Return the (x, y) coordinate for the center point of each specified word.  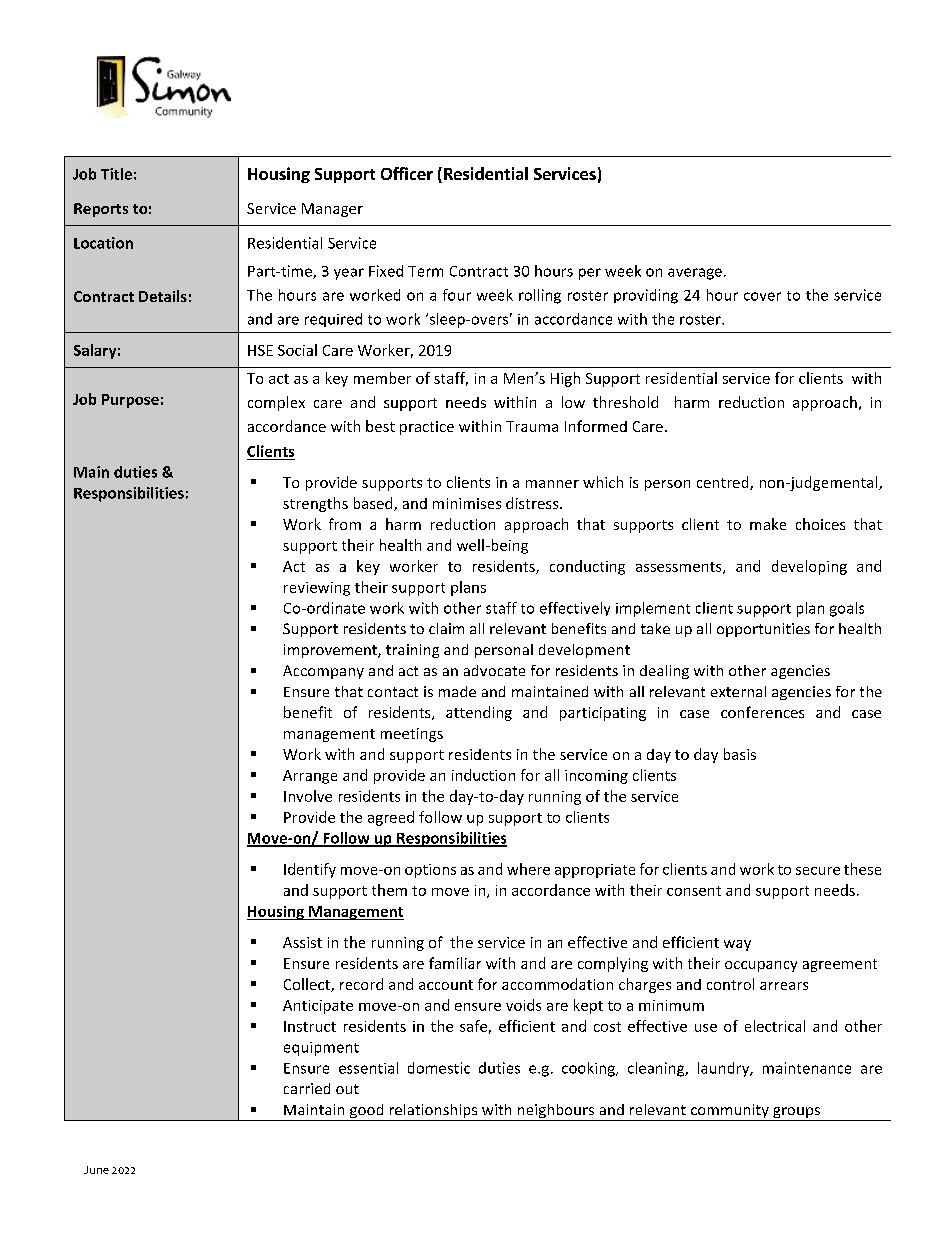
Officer (407, 173)
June (96, 1170)
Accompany (323, 672)
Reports (101, 210)
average (695, 274)
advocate (494, 670)
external (738, 691)
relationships (433, 1112)
